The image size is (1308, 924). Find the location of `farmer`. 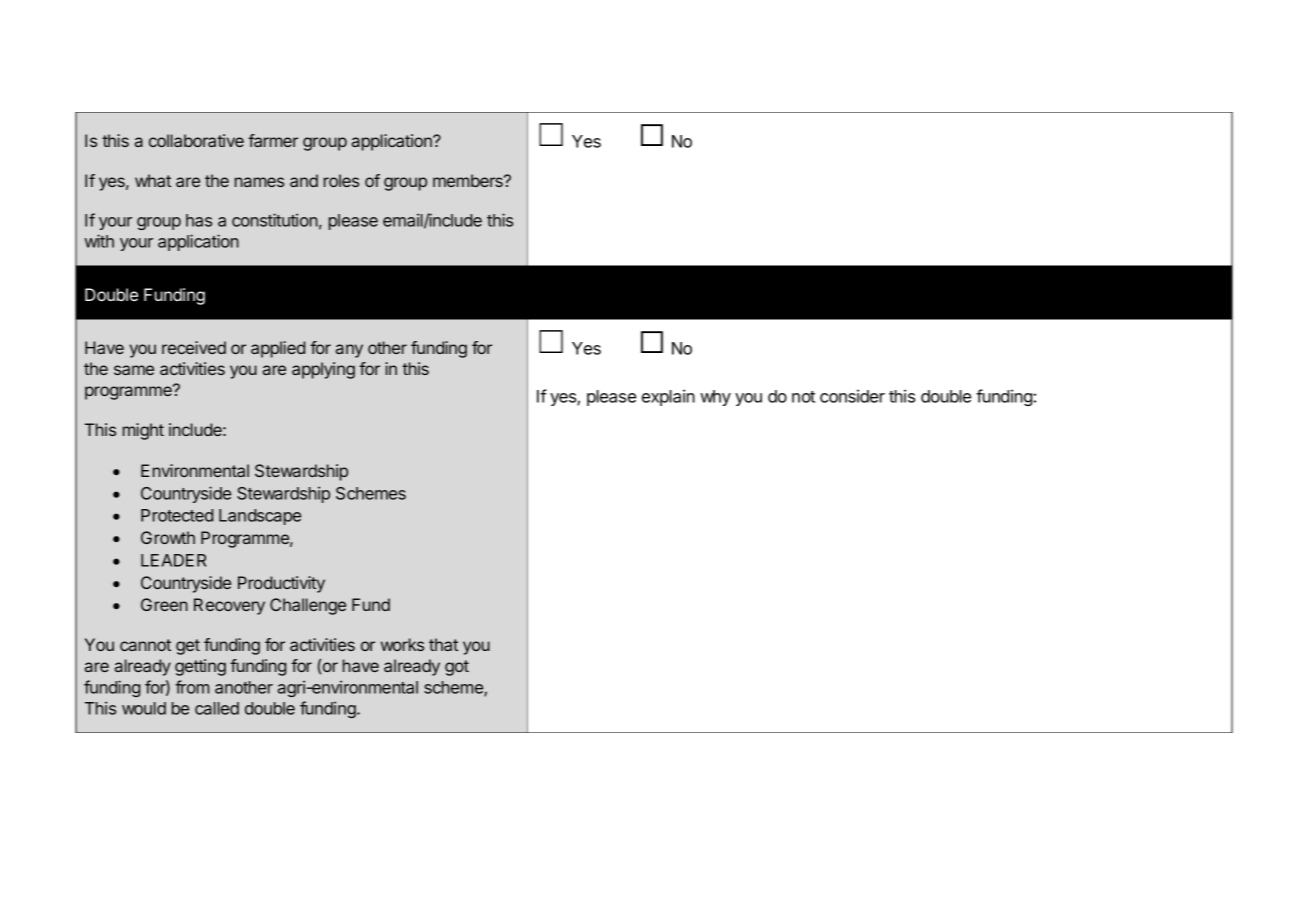

farmer is located at coordinates (273, 140).
